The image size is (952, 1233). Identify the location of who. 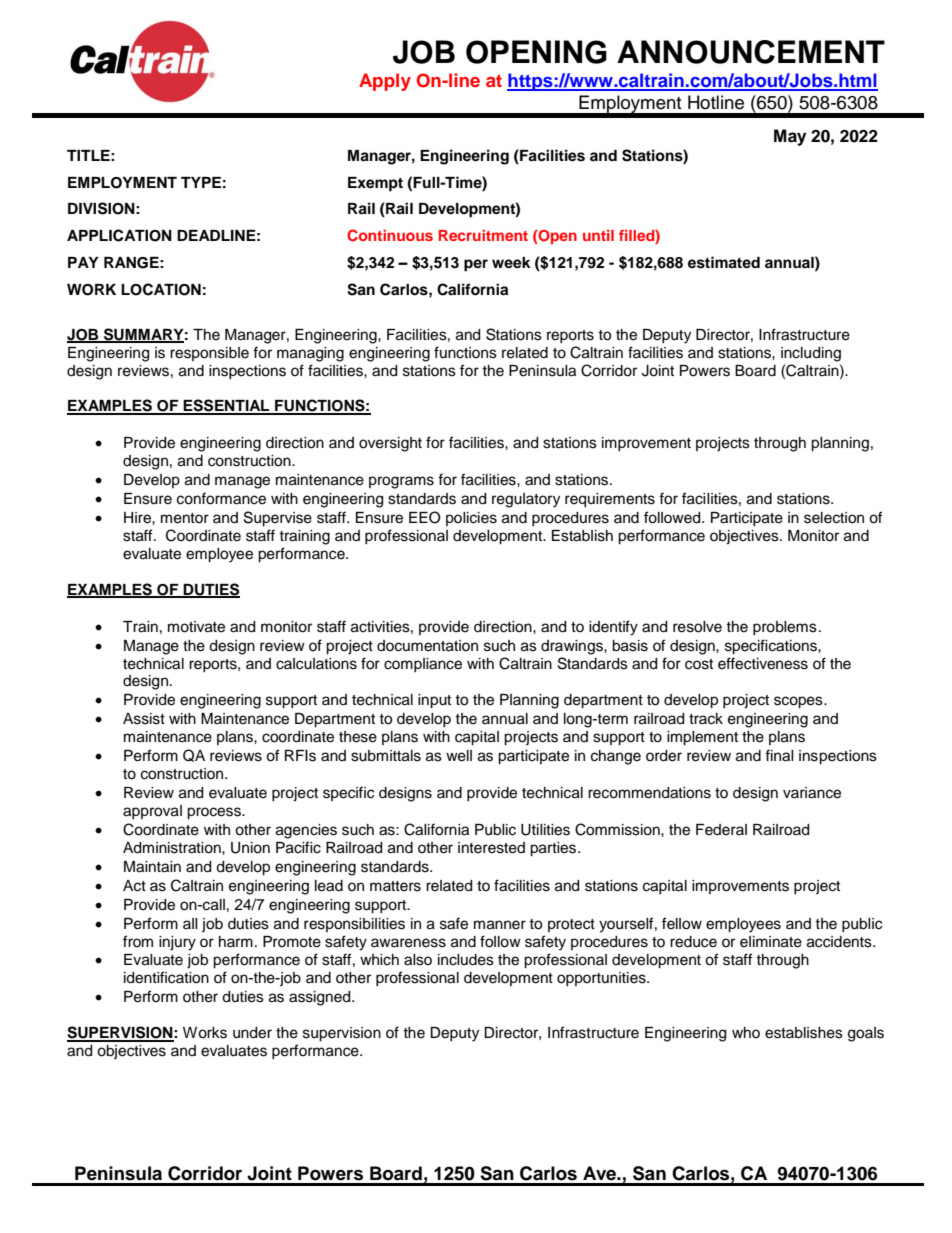
(746, 1032).
